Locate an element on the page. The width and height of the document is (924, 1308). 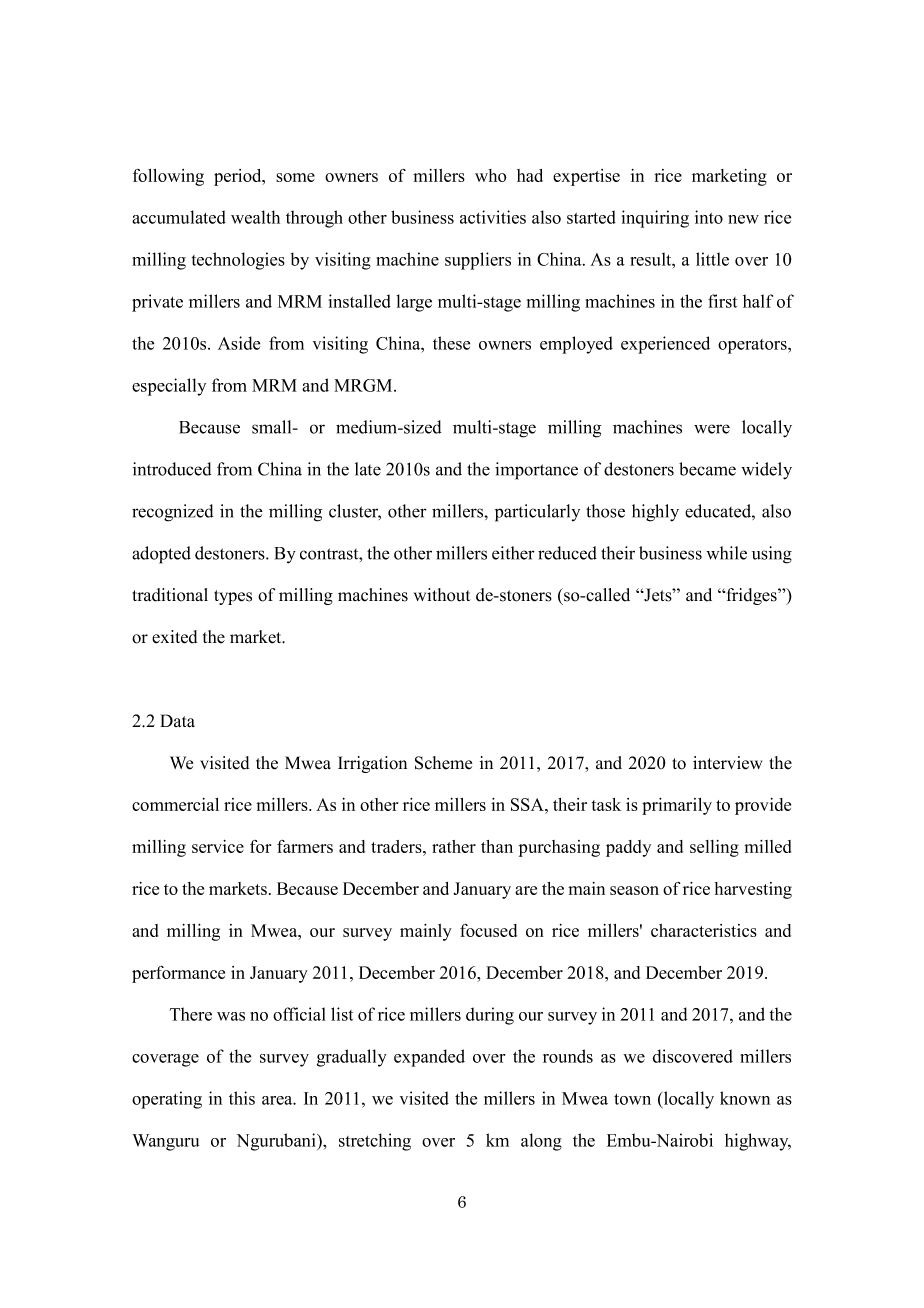
particularly is located at coordinates (537, 513).
